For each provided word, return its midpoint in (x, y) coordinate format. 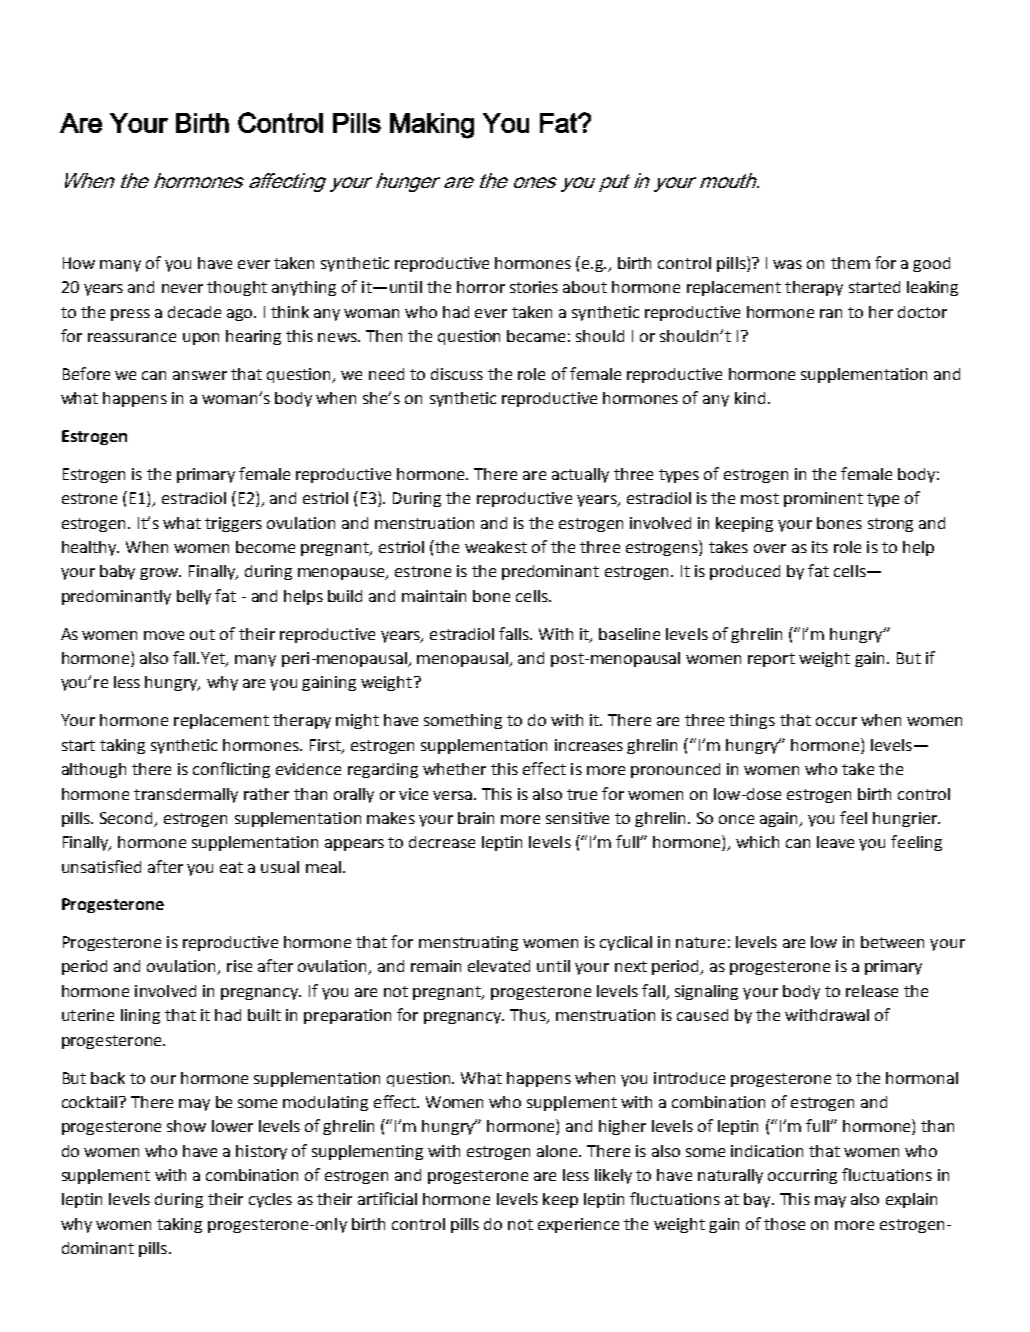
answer (200, 375)
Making (432, 126)
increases (589, 745)
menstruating (468, 943)
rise (239, 966)
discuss (457, 374)
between (892, 942)
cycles (270, 1200)
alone (558, 1151)
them (850, 263)
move (164, 635)
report (771, 660)
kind (750, 398)
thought (237, 288)
